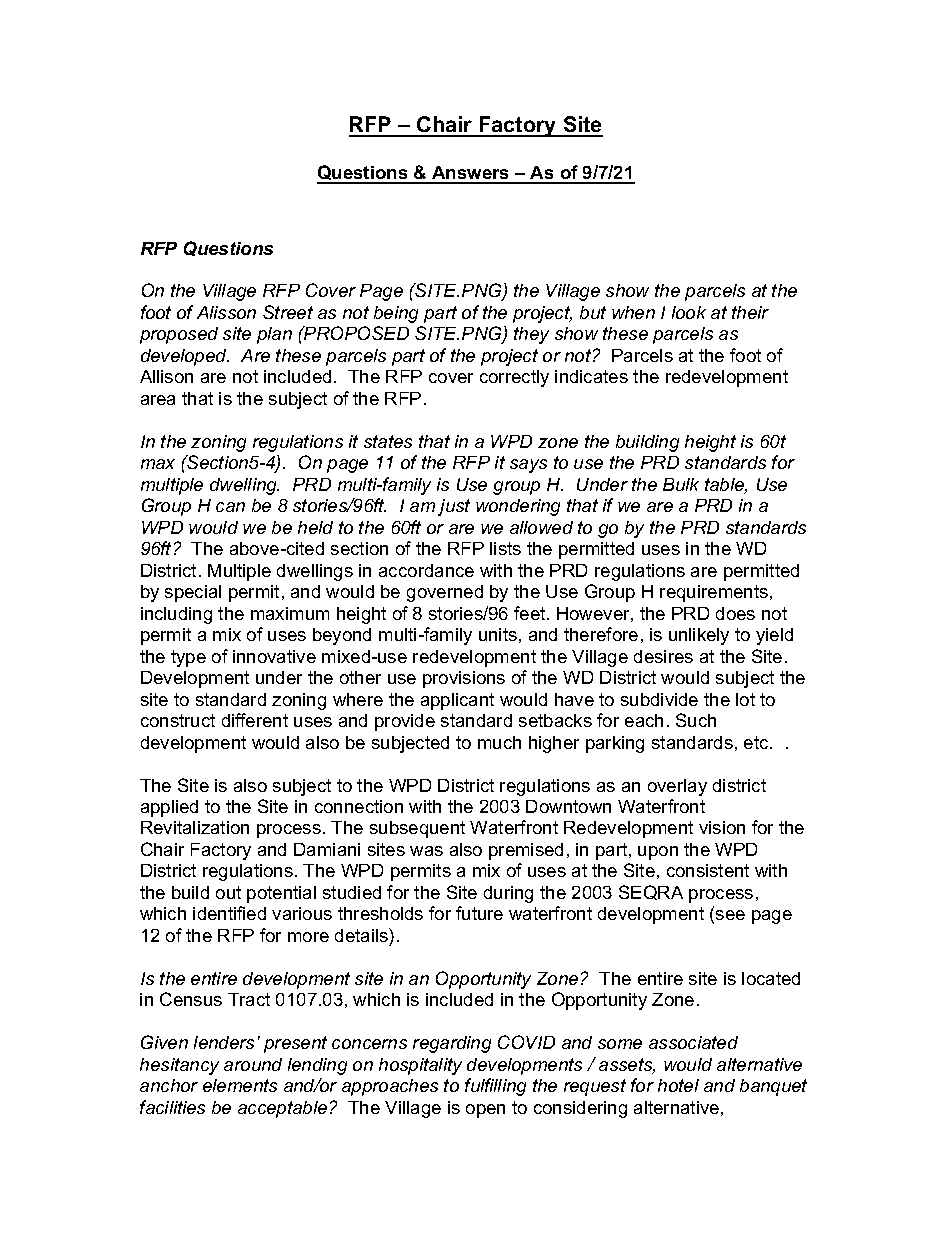 This screenshot has height=1233, width=952. What do you see at coordinates (531, 335) in the screenshot?
I see `they` at bounding box center [531, 335].
